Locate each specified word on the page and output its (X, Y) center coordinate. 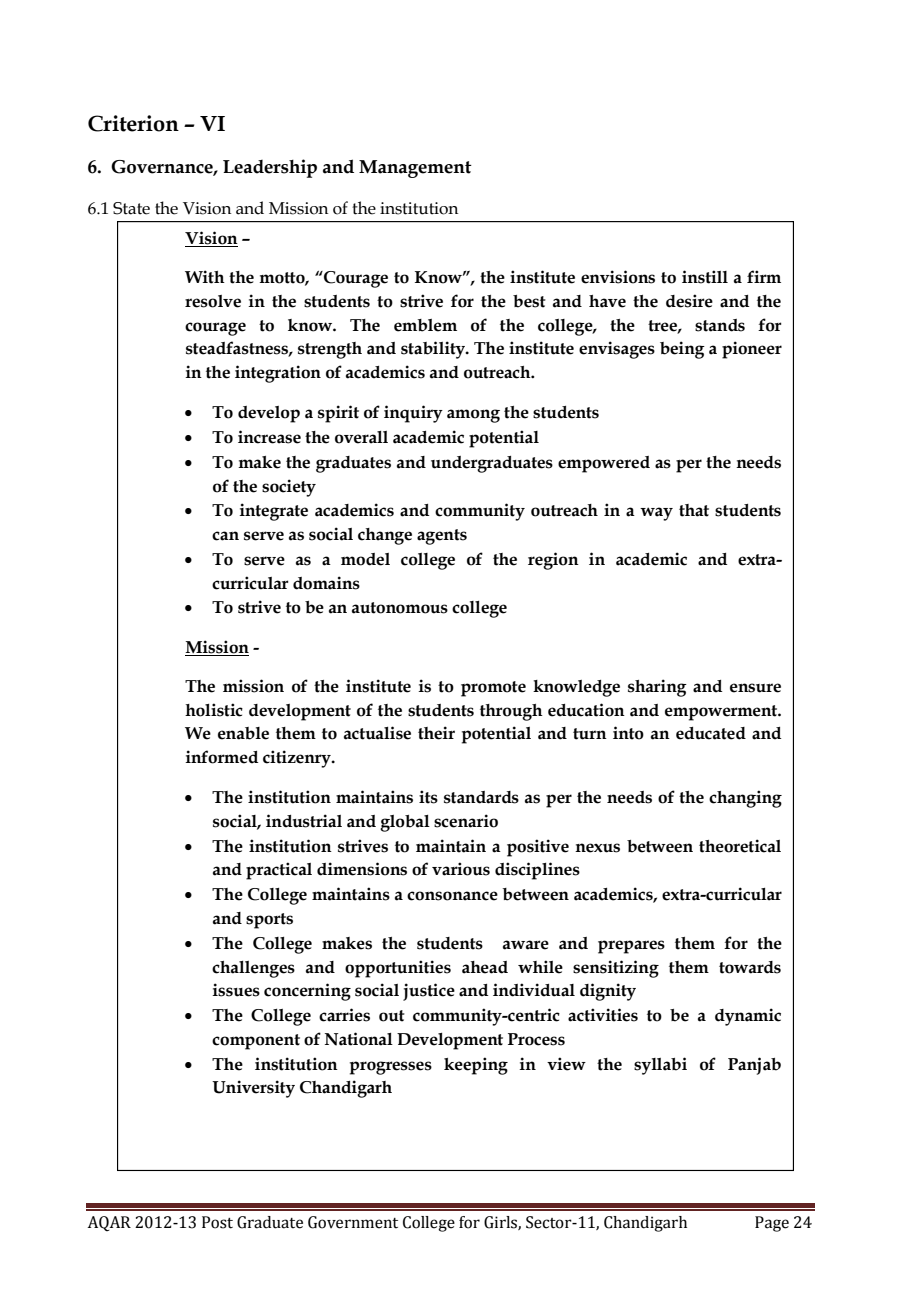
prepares (631, 947)
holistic (214, 710)
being (682, 350)
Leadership (270, 168)
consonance (452, 896)
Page (772, 1224)
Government (353, 1222)
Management (415, 169)
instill (705, 277)
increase (269, 437)
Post (217, 1222)
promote (493, 689)
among (473, 416)
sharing (657, 688)
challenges (253, 969)
